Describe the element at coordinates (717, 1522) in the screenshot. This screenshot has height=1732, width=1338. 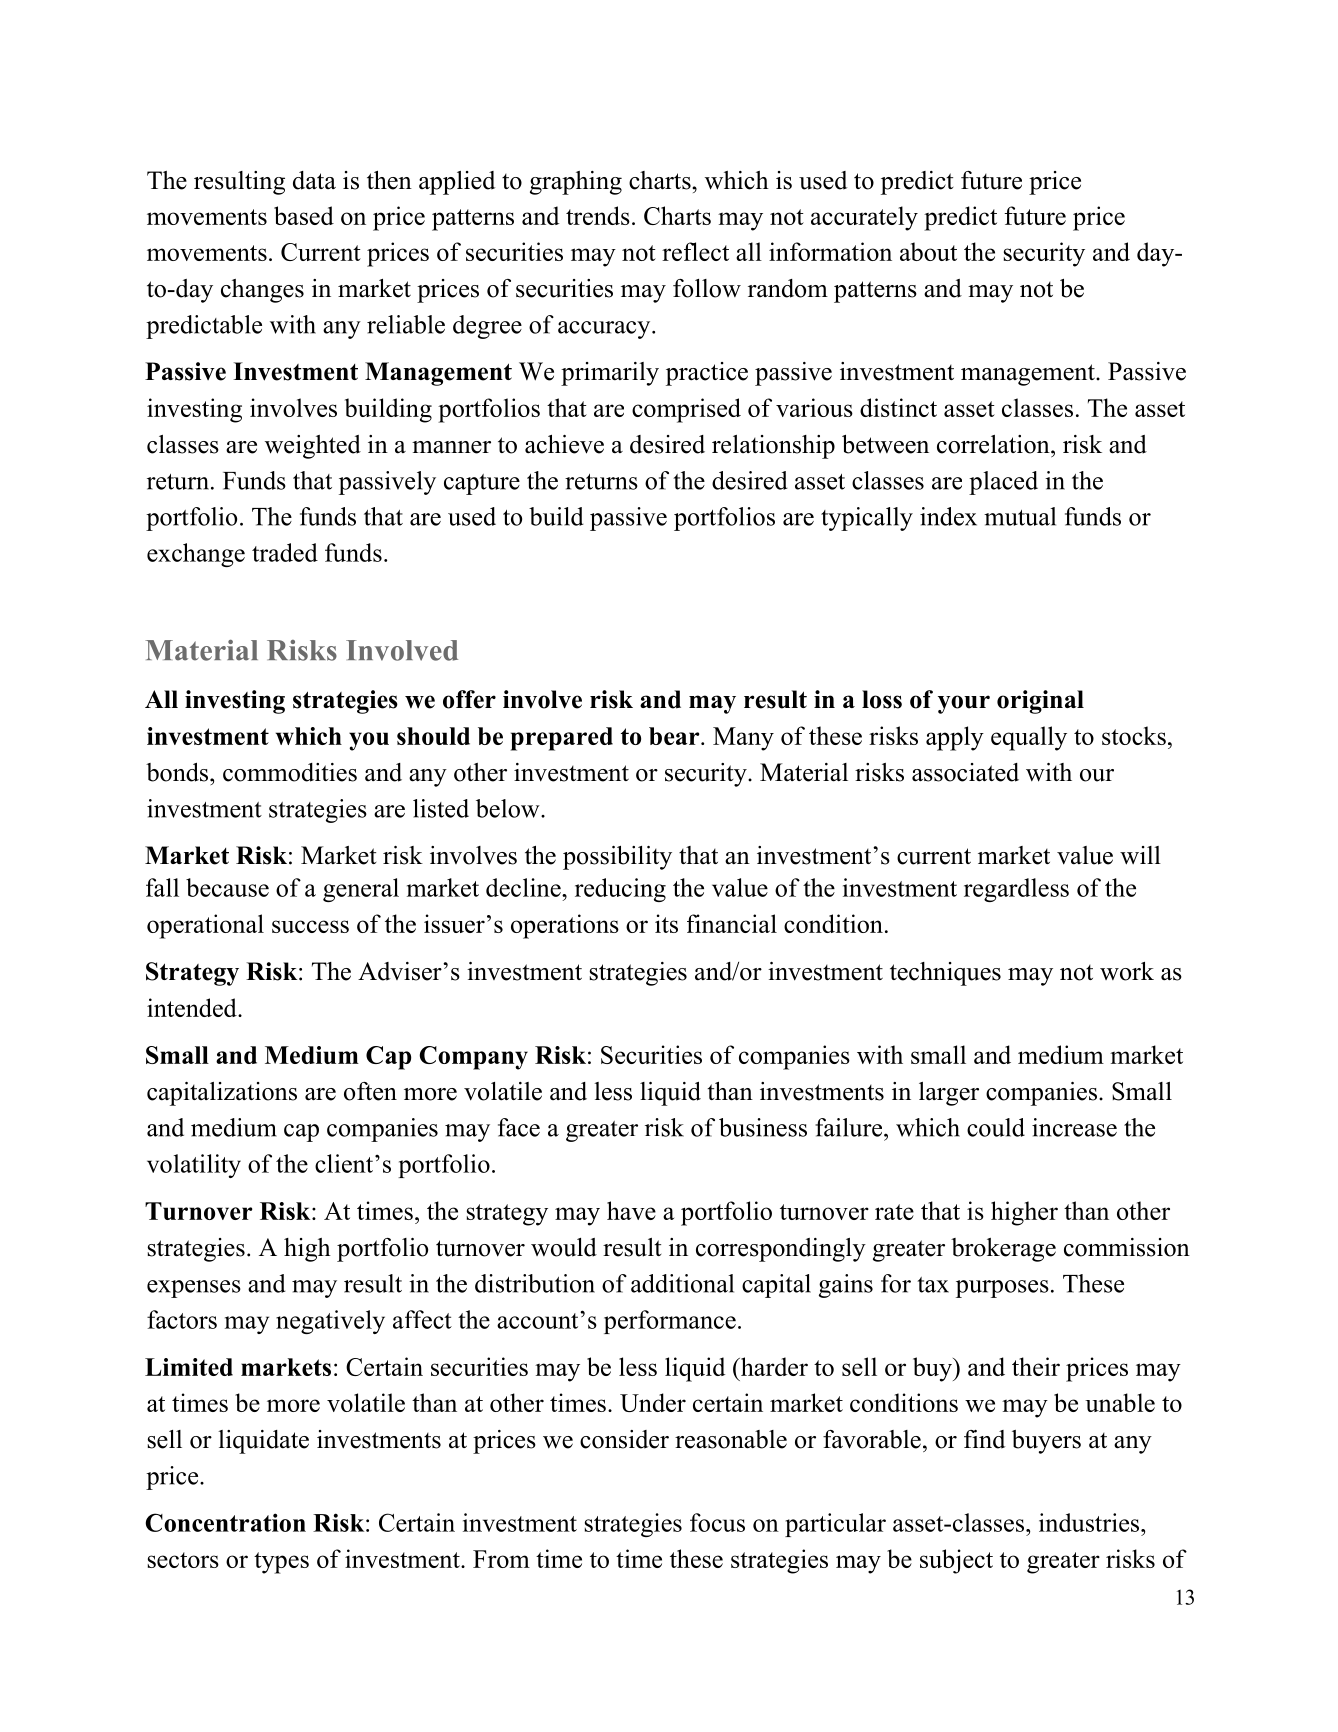
I see `focus` at that location.
